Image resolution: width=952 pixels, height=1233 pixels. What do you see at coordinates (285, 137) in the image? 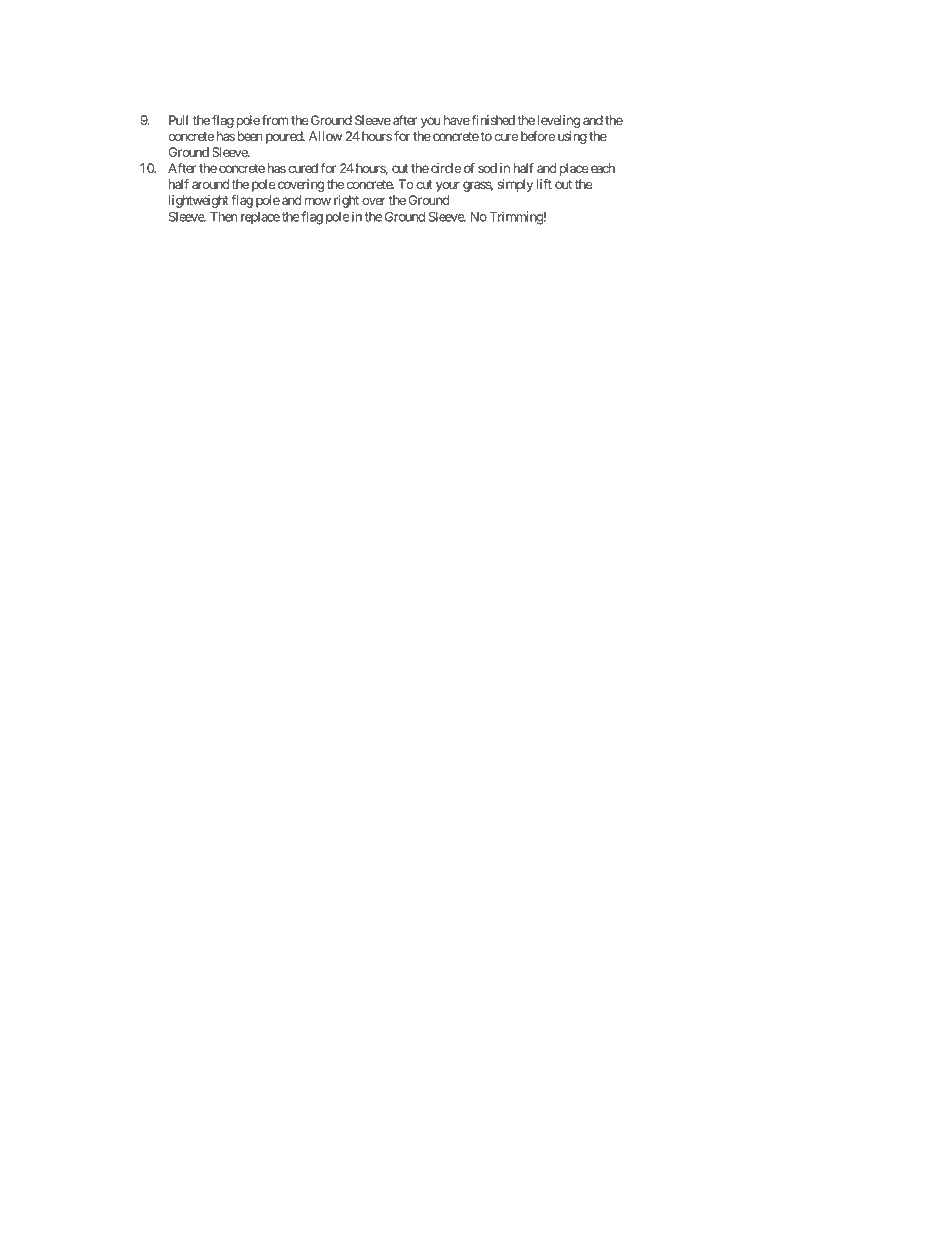
I see `poured` at bounding box center [285, 137].
